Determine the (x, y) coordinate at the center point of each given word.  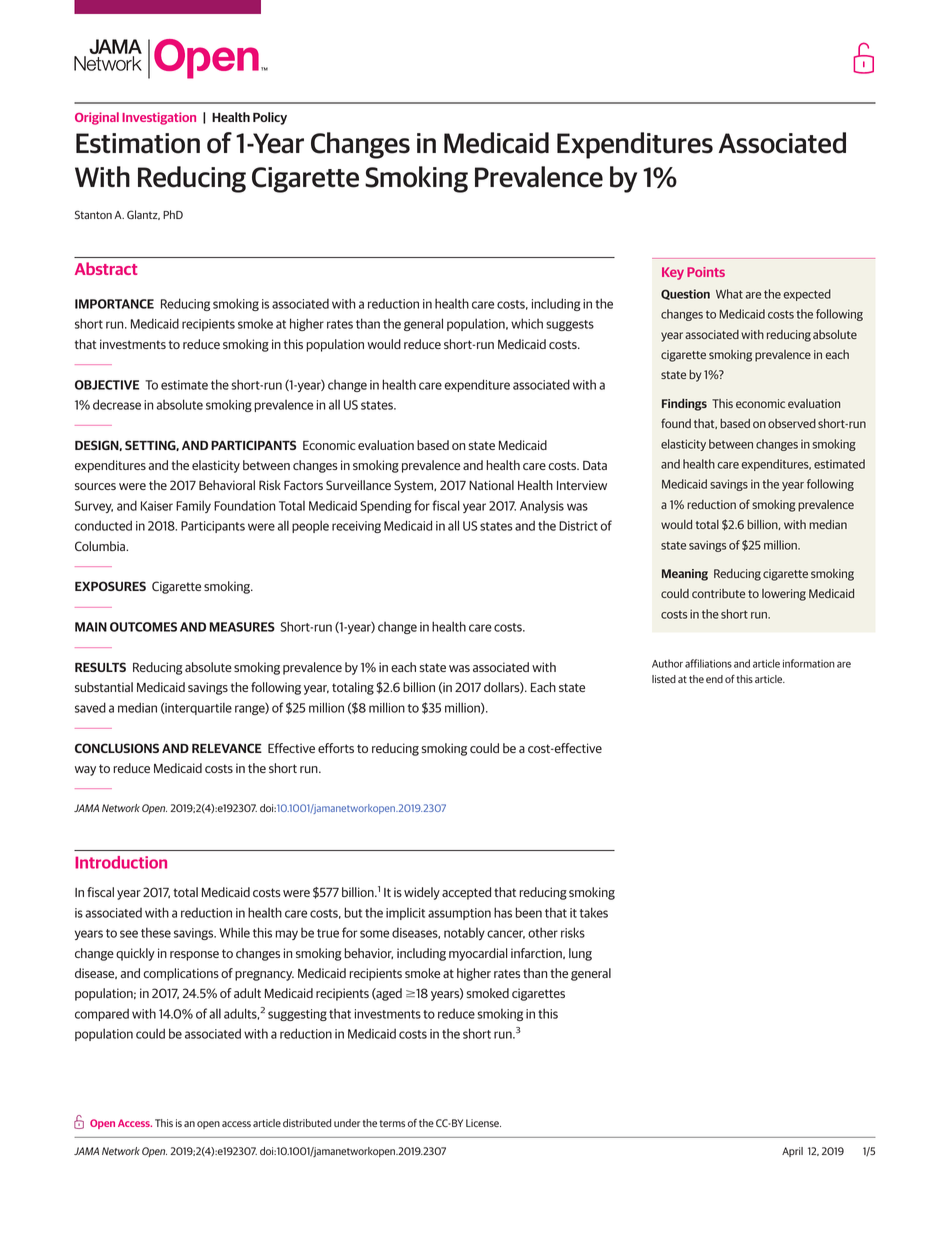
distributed (307, 1123)
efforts (336, 748)
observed (792, 423)
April (792, 1152)
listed (664, 679)
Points (706, 272)
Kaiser (157, 506)
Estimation (138, 143)
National (491, 485)
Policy (270, 118)
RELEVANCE (227, 748)
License (483, 1123)
